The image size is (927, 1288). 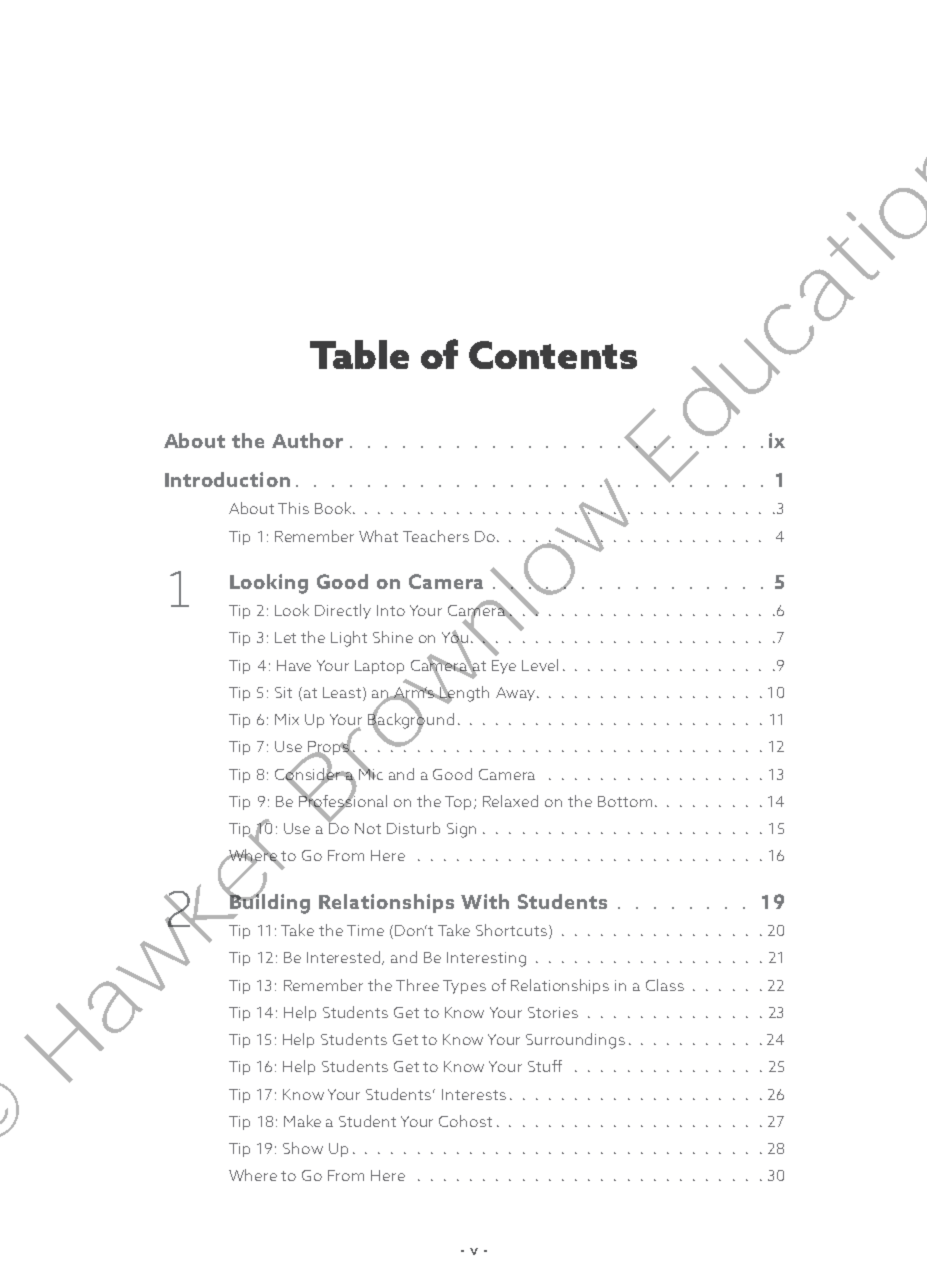 I want to click on Shine, so click(x=393, y=637).
